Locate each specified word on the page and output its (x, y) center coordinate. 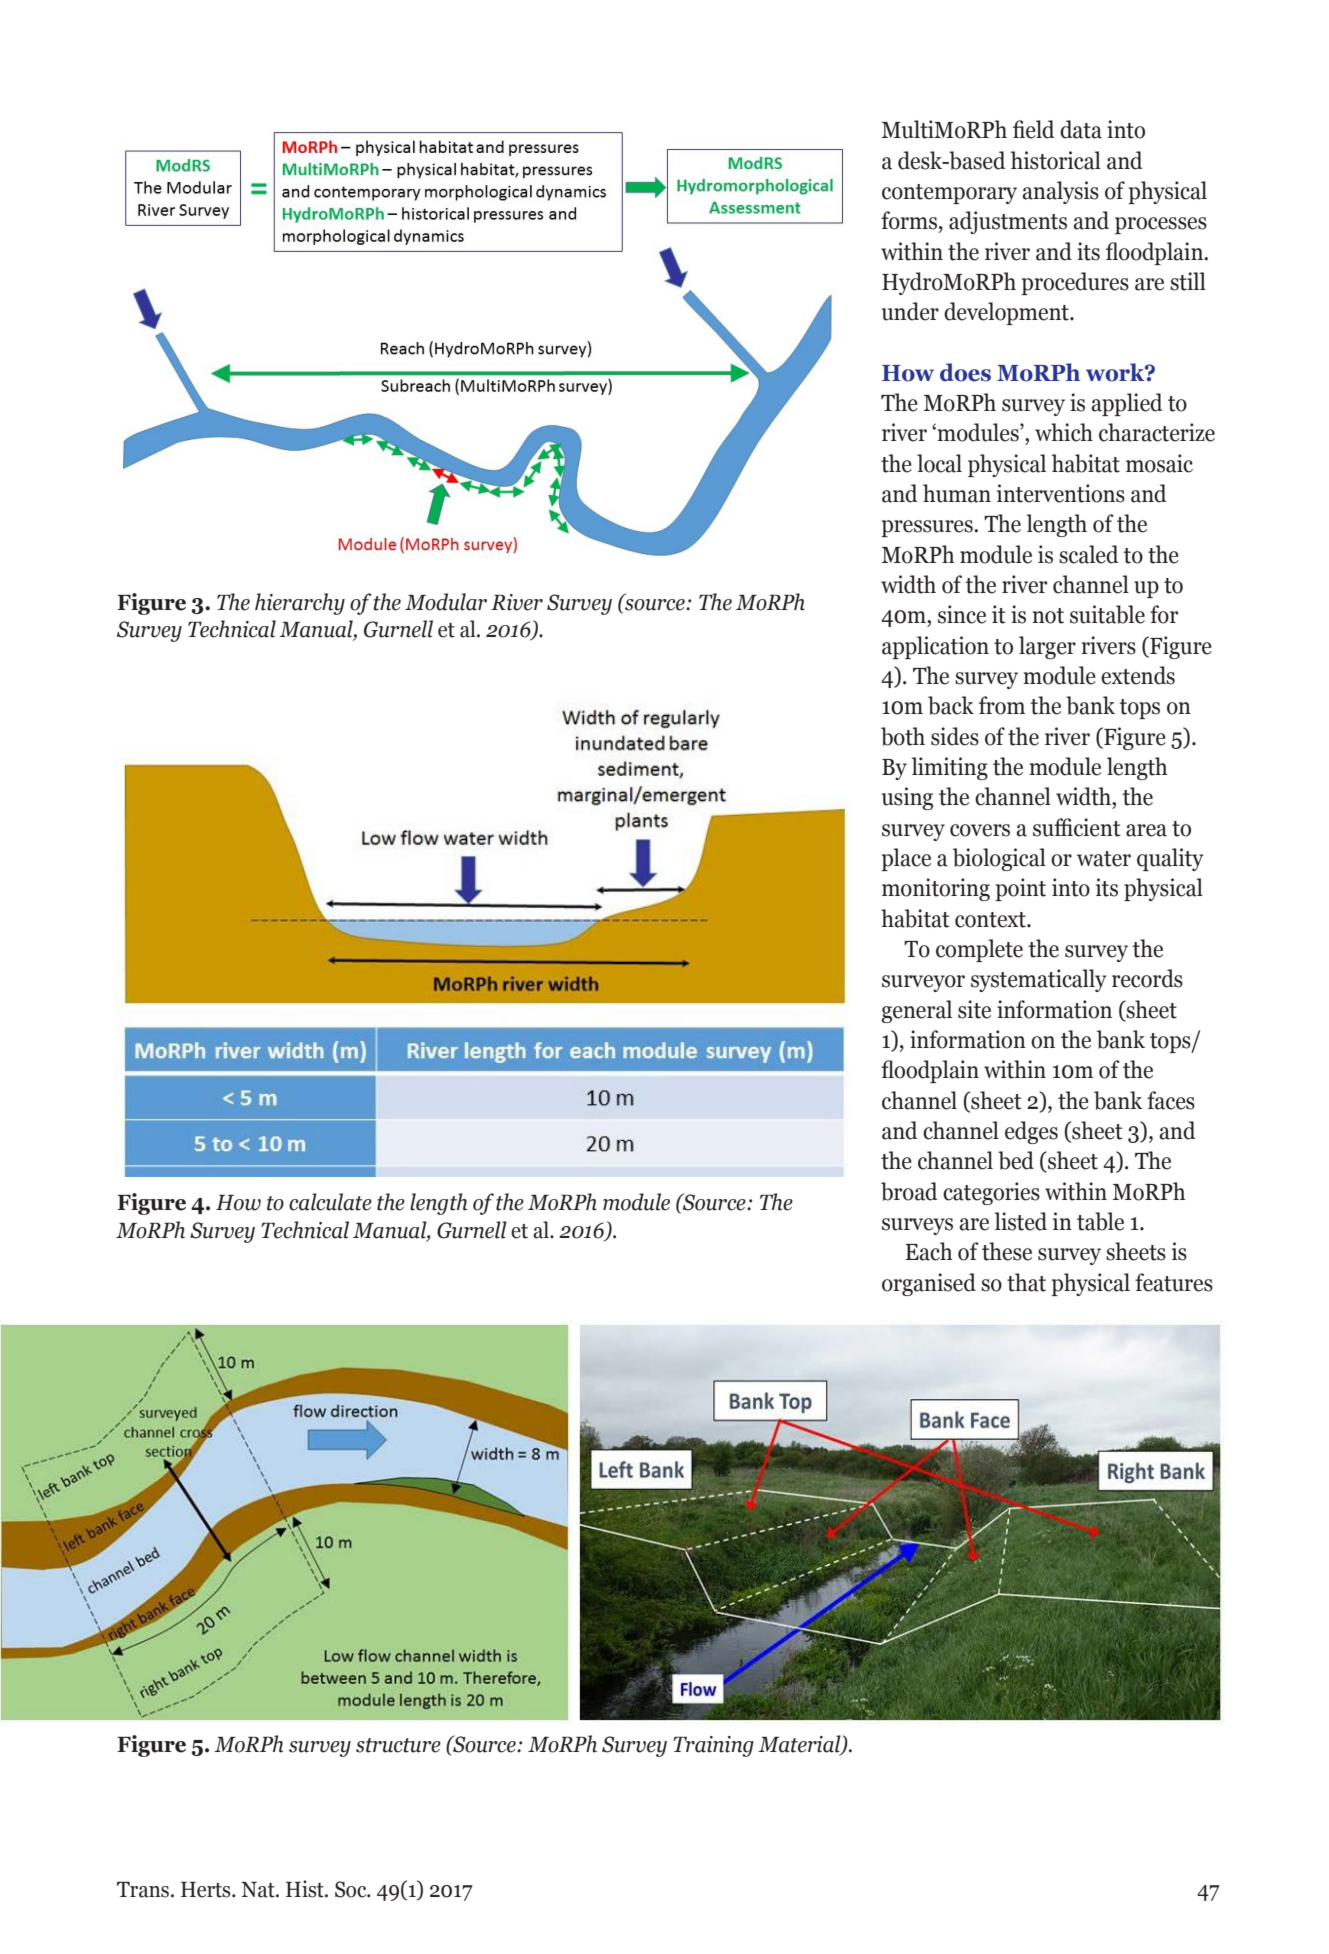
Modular (446, 602)
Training (713, 1746)
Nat (259, 1890)
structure (398, 1745)
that (1026, 1282)
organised (929, 1284)
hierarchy (300, 604)
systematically (1038, 980)
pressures (928, 528)
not (1048, 616)
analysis (1060, 192)
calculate (330, 1202)
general (916, 1011)
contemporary (949, 194)
